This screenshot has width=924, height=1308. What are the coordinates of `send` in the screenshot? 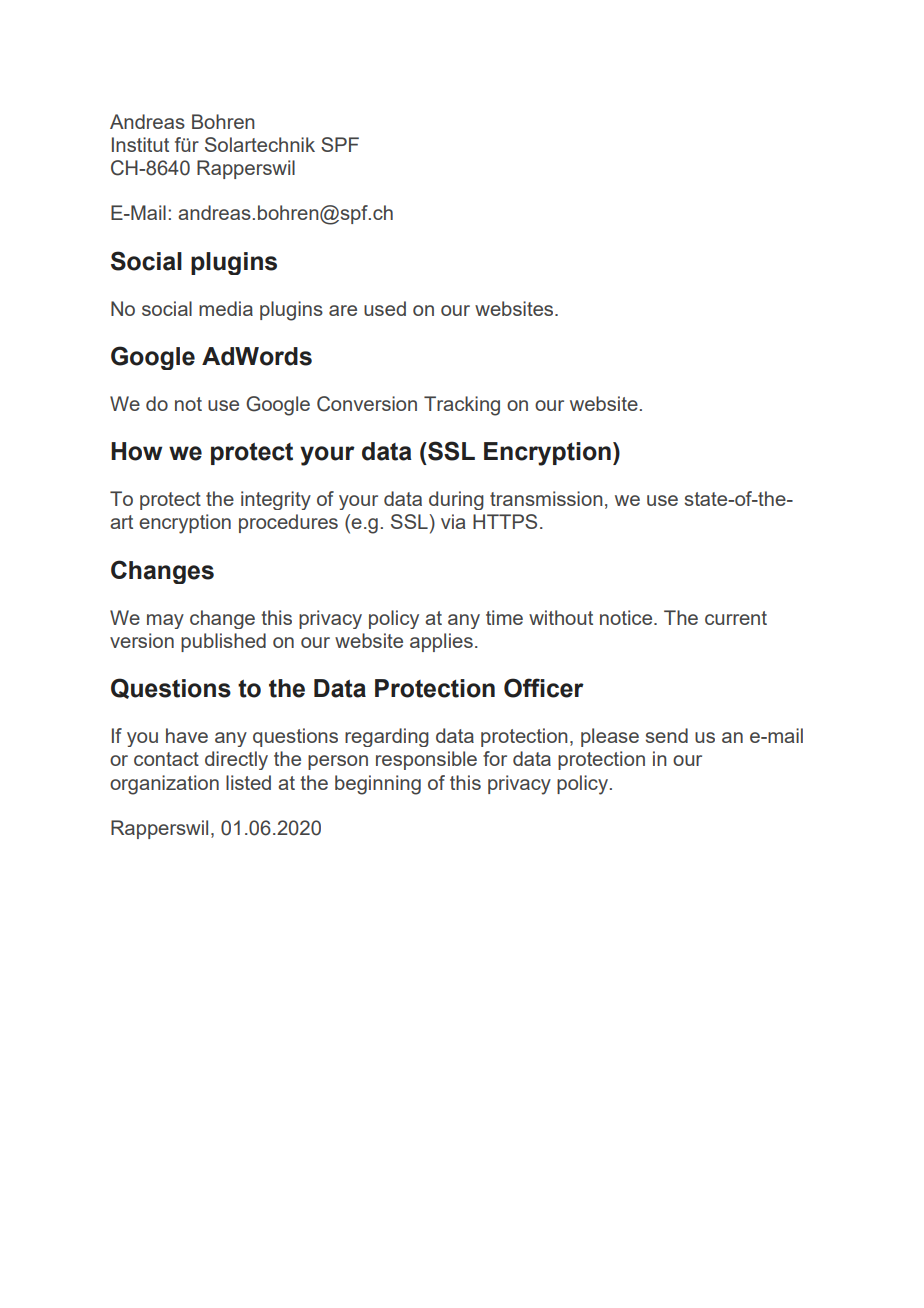 It's located at (666, 735).
